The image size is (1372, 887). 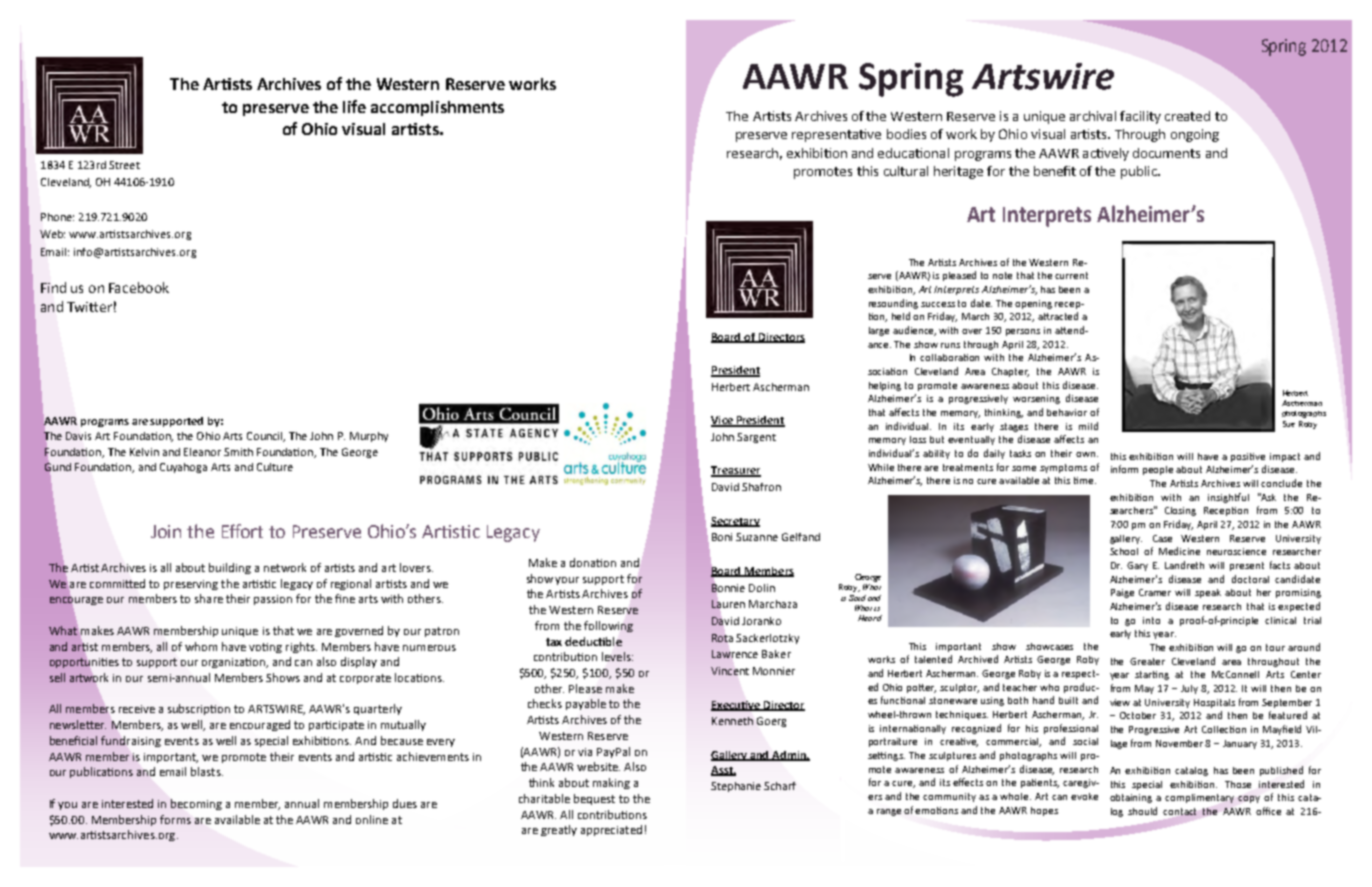 I want to click on whom, so click(x=201, y=646).
